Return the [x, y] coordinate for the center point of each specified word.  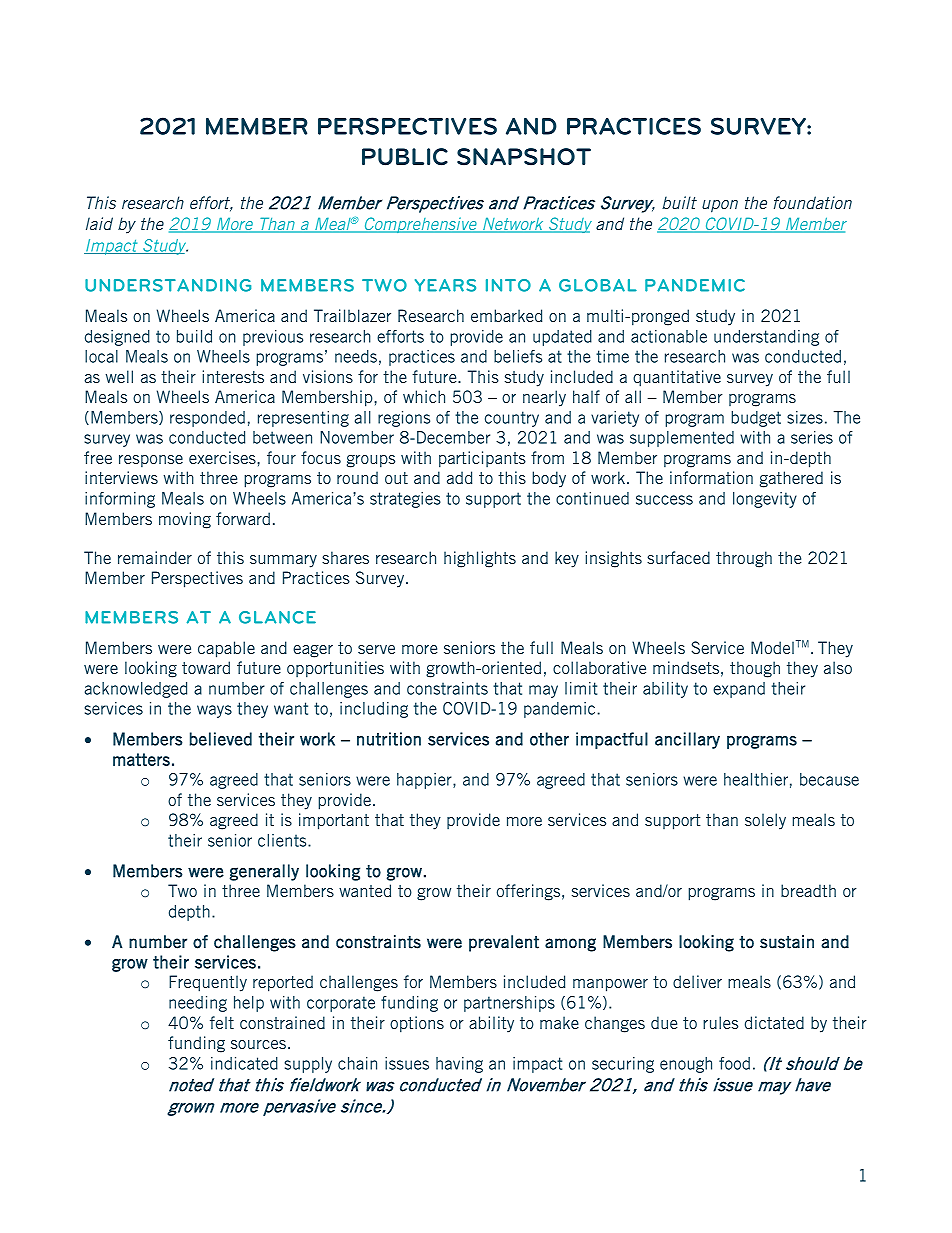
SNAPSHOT [524, 157]
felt [222, 1022]
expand [739, 690]
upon [720, 206]
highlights [480, 559]
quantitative [677, 378]
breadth [808, 890]
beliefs [518, 356]
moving [185, 520]
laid [99, 223]
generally [264, 872]
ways [214, 711]
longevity [765, 500]
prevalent [504, 943]
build [194, 336]
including [374, 710]
